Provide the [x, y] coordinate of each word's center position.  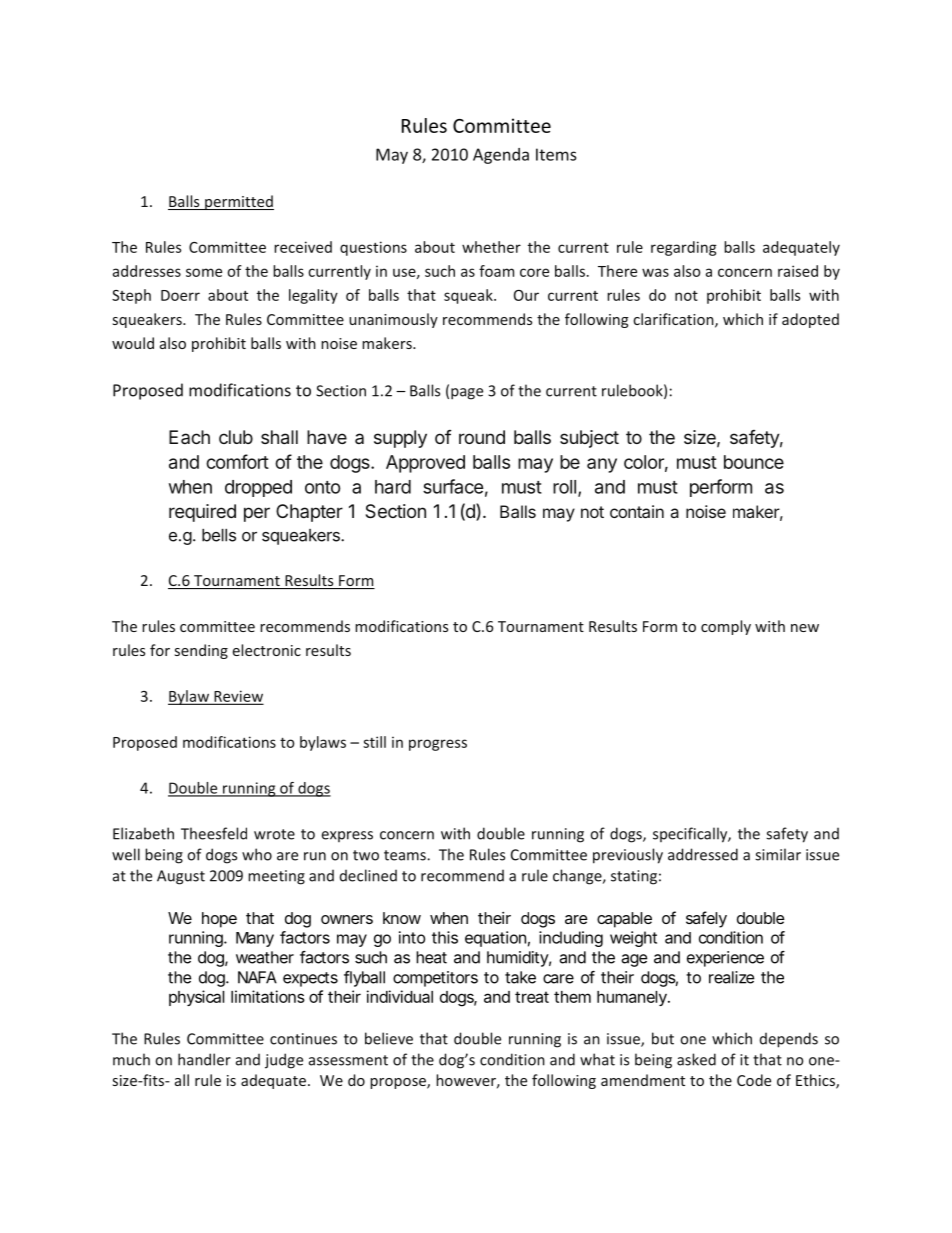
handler [204, 1059]
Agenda [501, 156]
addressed [703, 854]
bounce [754, 462]
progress [438, 745]
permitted [238, 202]
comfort [237, 461]
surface [453, 486]
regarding [684, 248]
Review [237, 697]
